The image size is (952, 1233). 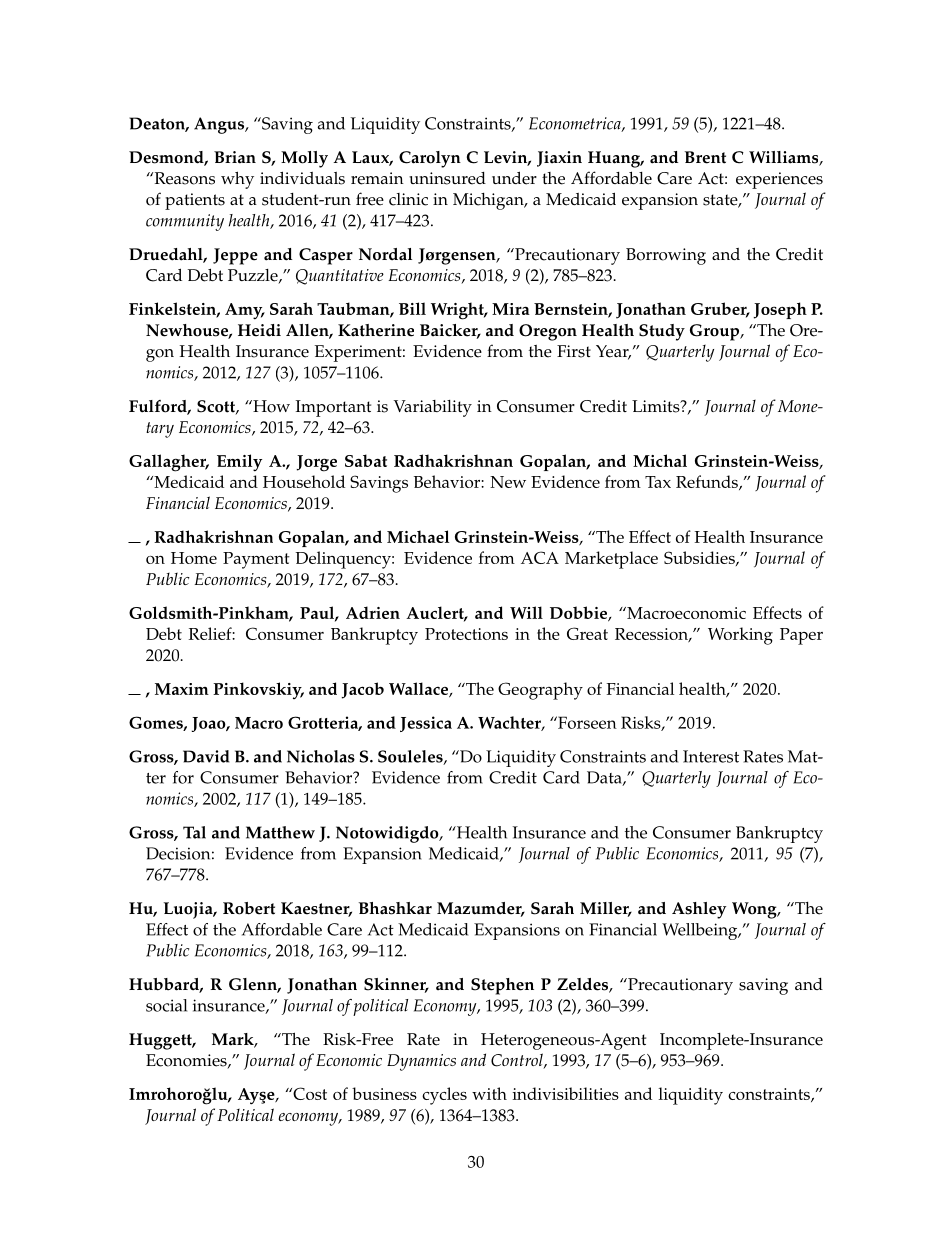 What do you see at coordinates (711, 756) in the image?
I see `Interest` at bounding box center [711, 756].
